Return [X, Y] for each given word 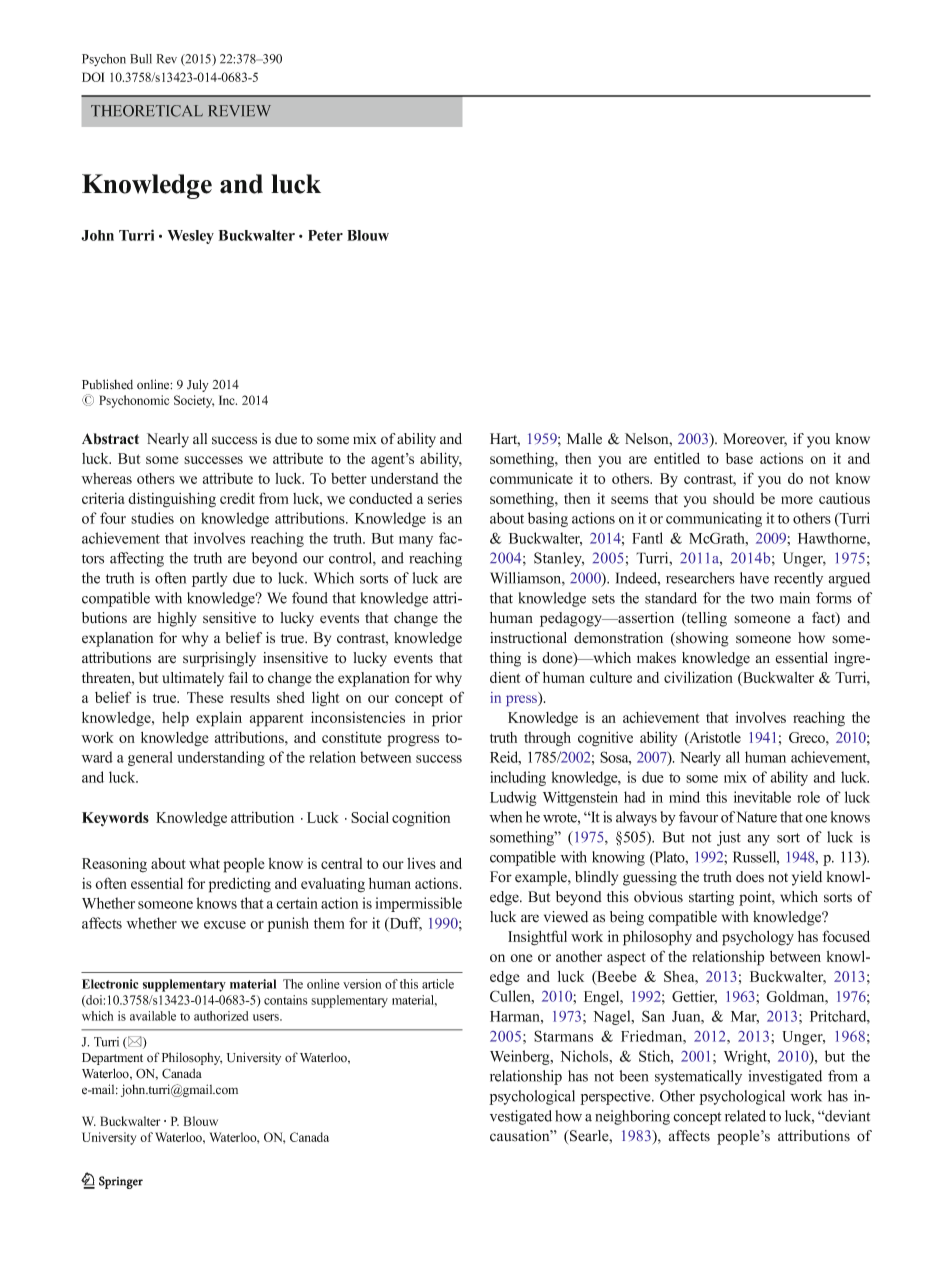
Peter [325, 235]
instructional [528, 638]
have [754, 578]
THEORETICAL [147, 111]
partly [210, 579]
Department [112, 1059]
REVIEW [239, 110]
